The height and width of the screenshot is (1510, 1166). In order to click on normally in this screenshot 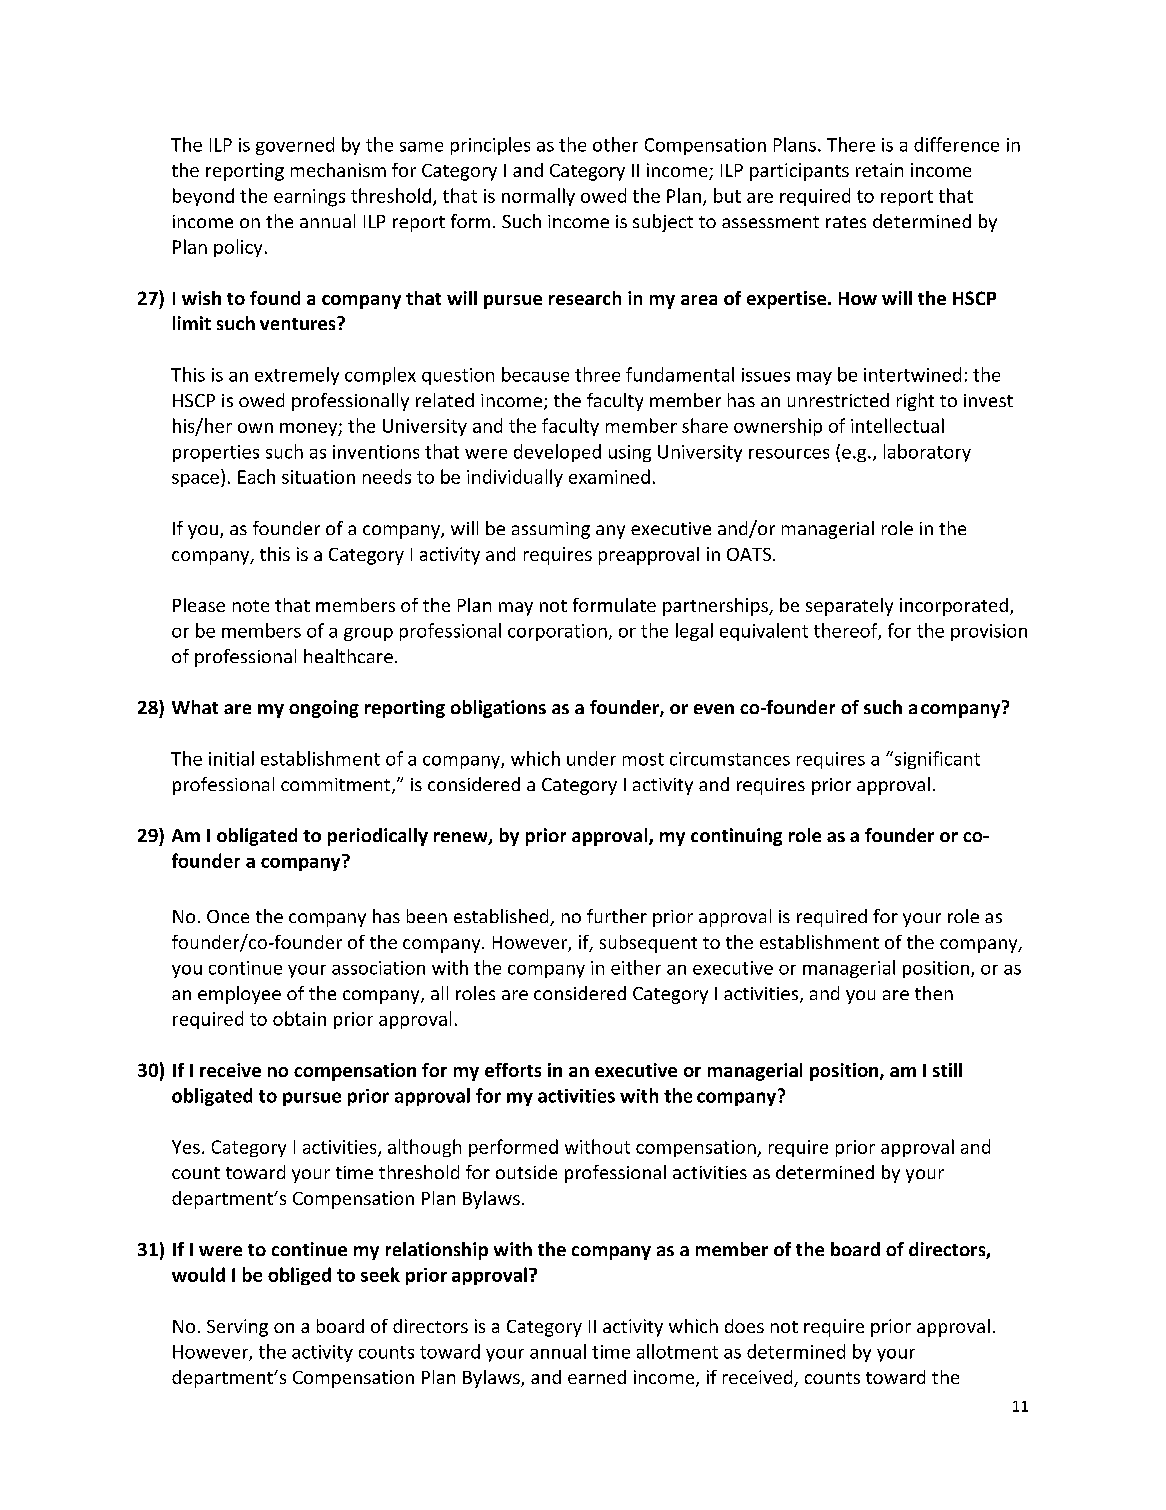, I will do `click(538, 197)`.
